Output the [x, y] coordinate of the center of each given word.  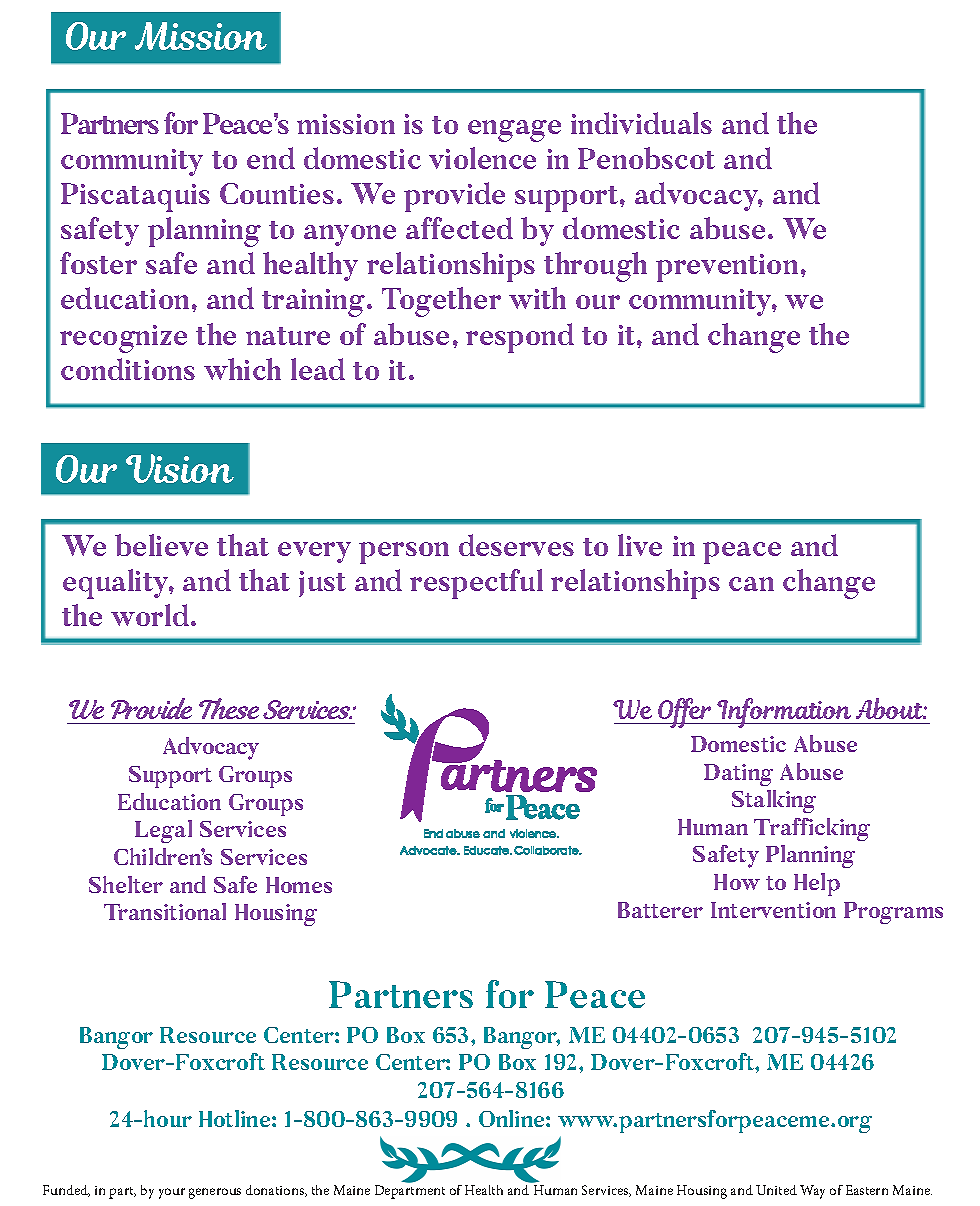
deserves [516, 545]
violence [482, 158]
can [751, 584]
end [271, 158]
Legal [163, 831]
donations [276, 1191]
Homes [299, 885]
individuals [641, 123]
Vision [180, 468]
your [172, 1193]
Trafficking [812, 829]
